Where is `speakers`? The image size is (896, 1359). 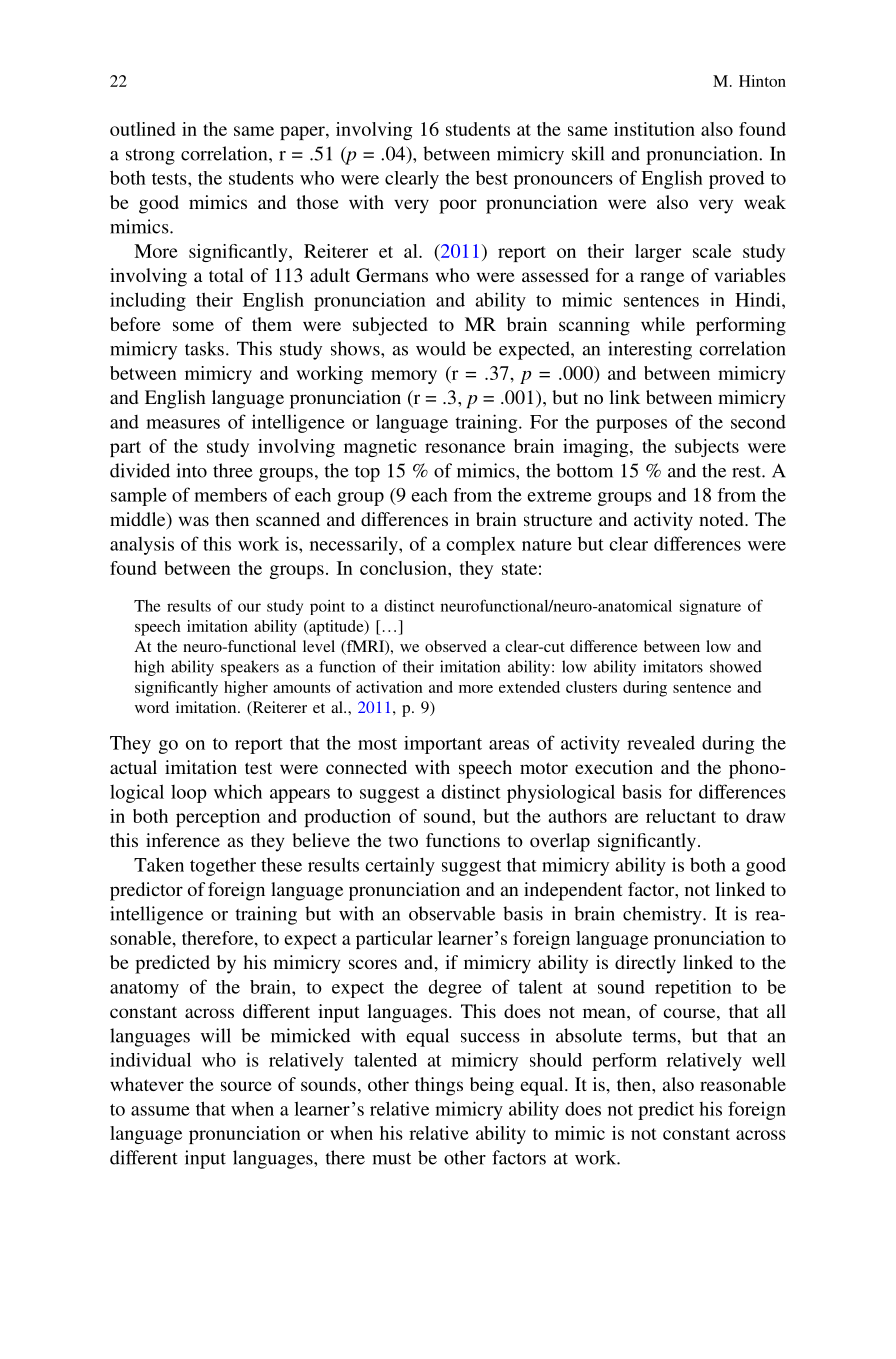
speakers is located at coordinates (250, 668).
